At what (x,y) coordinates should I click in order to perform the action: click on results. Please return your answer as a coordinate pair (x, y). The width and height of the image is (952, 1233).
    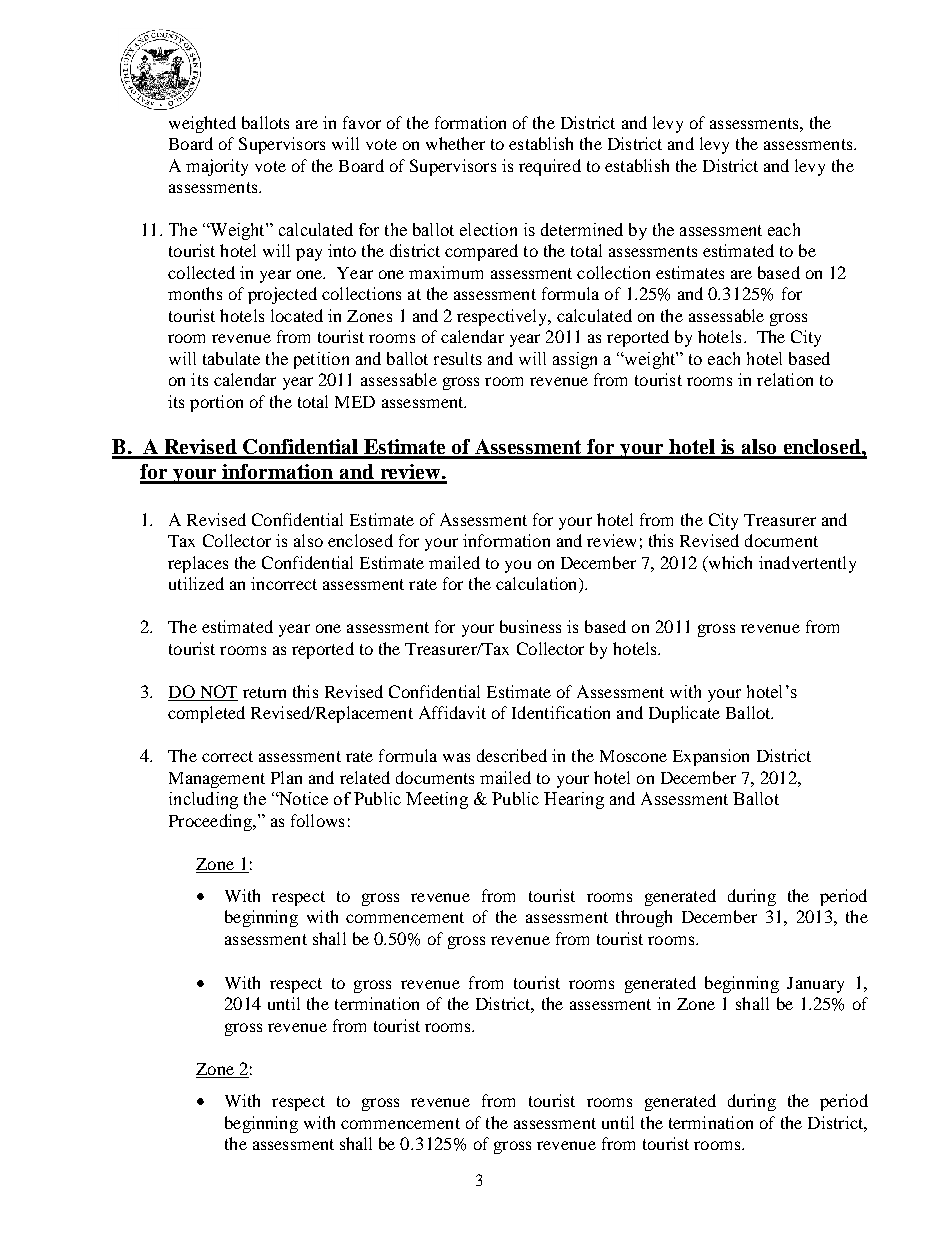
    Looking at the image, I should click on (458, 358).
